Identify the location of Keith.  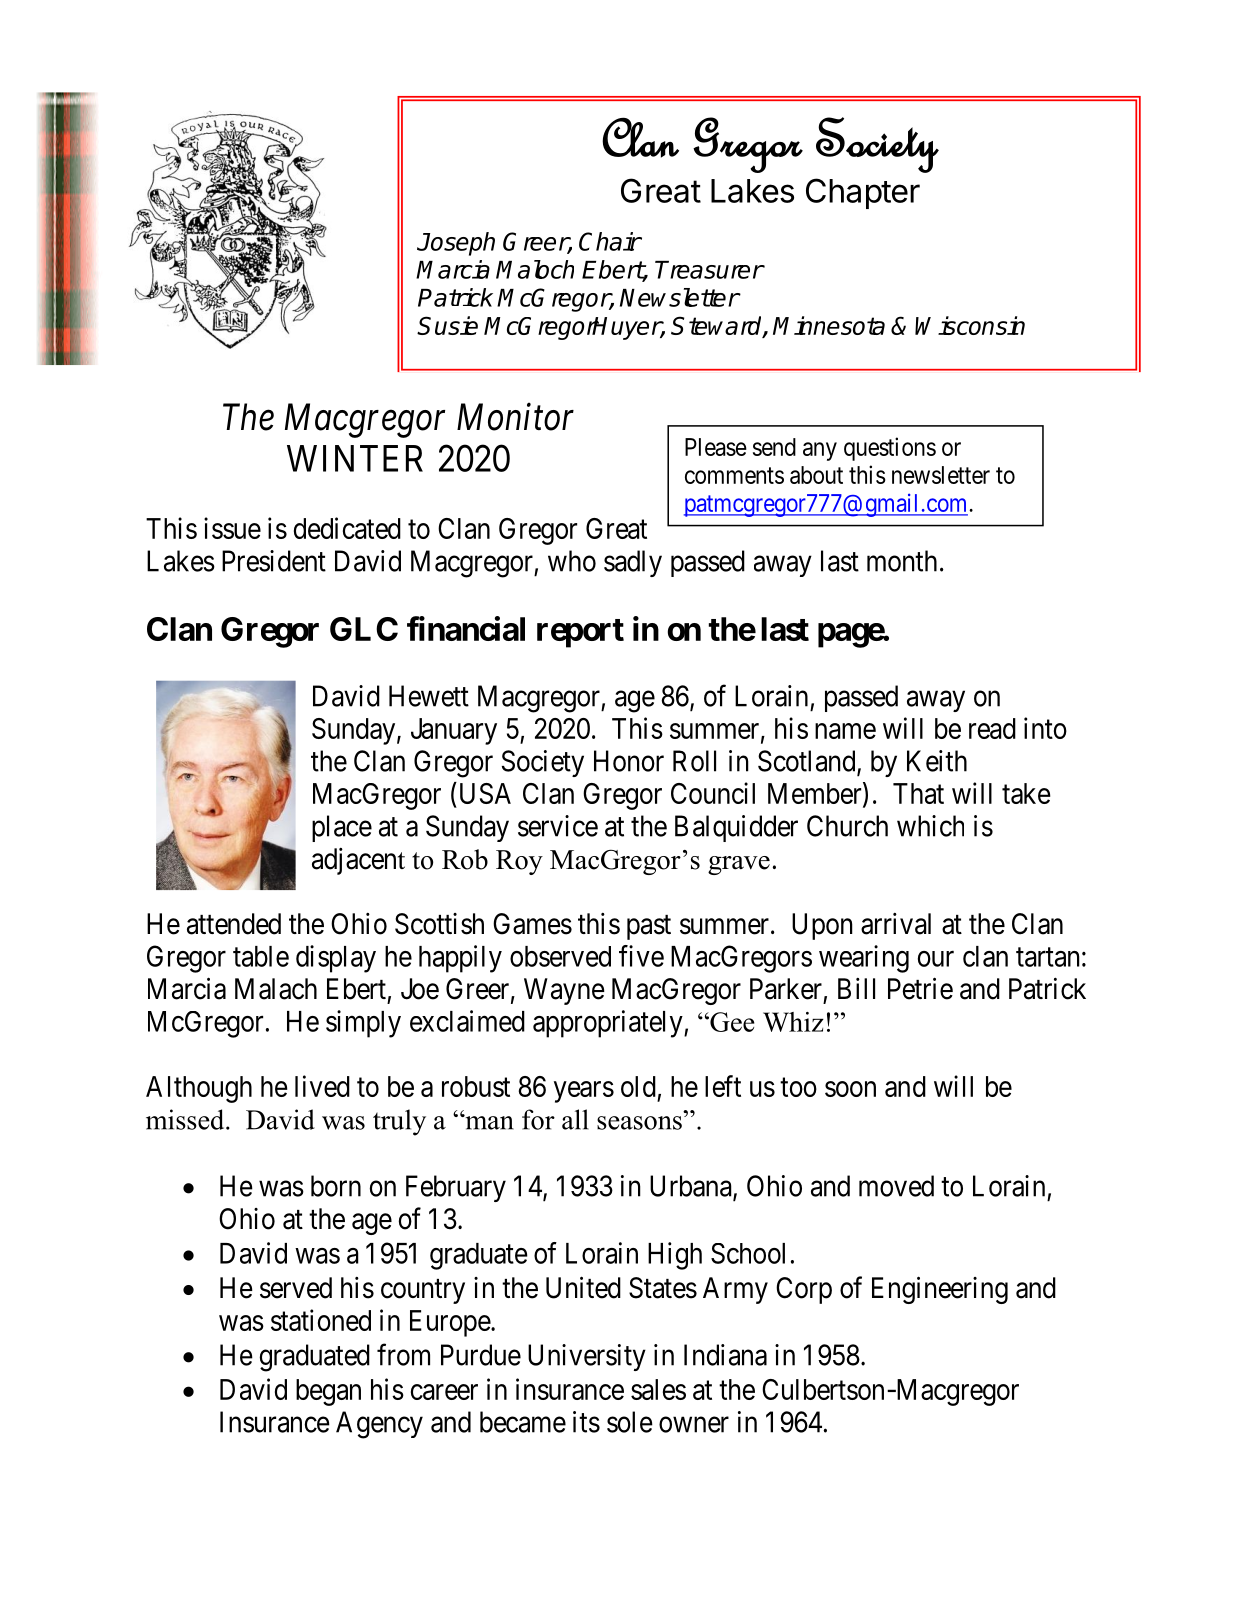
(937, 761).
